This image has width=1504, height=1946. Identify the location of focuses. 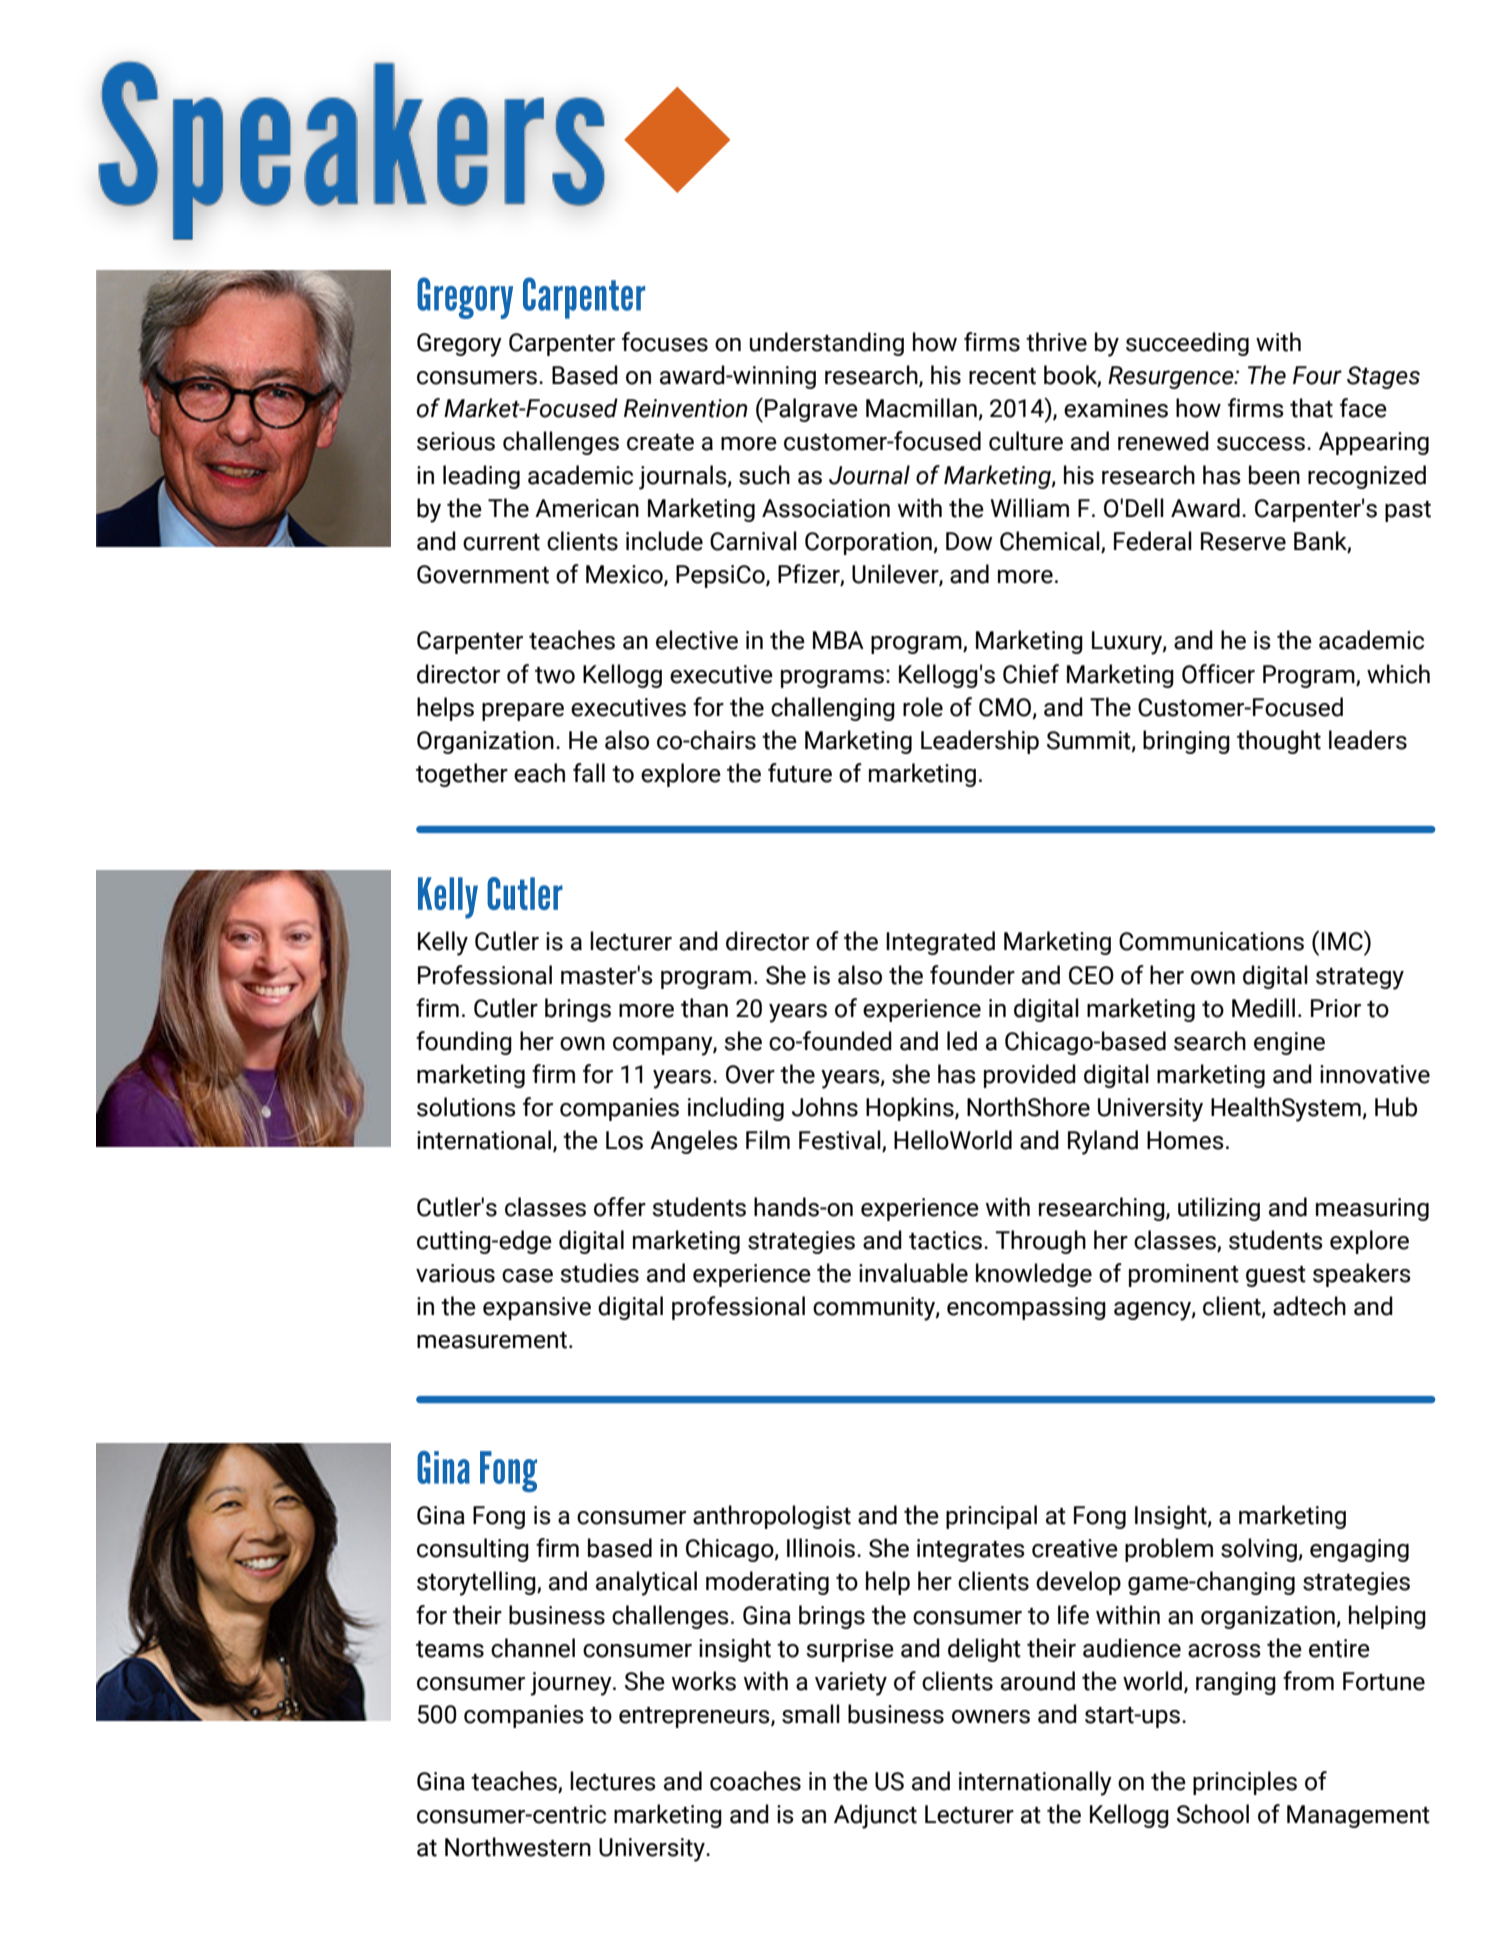
(665, 342).
